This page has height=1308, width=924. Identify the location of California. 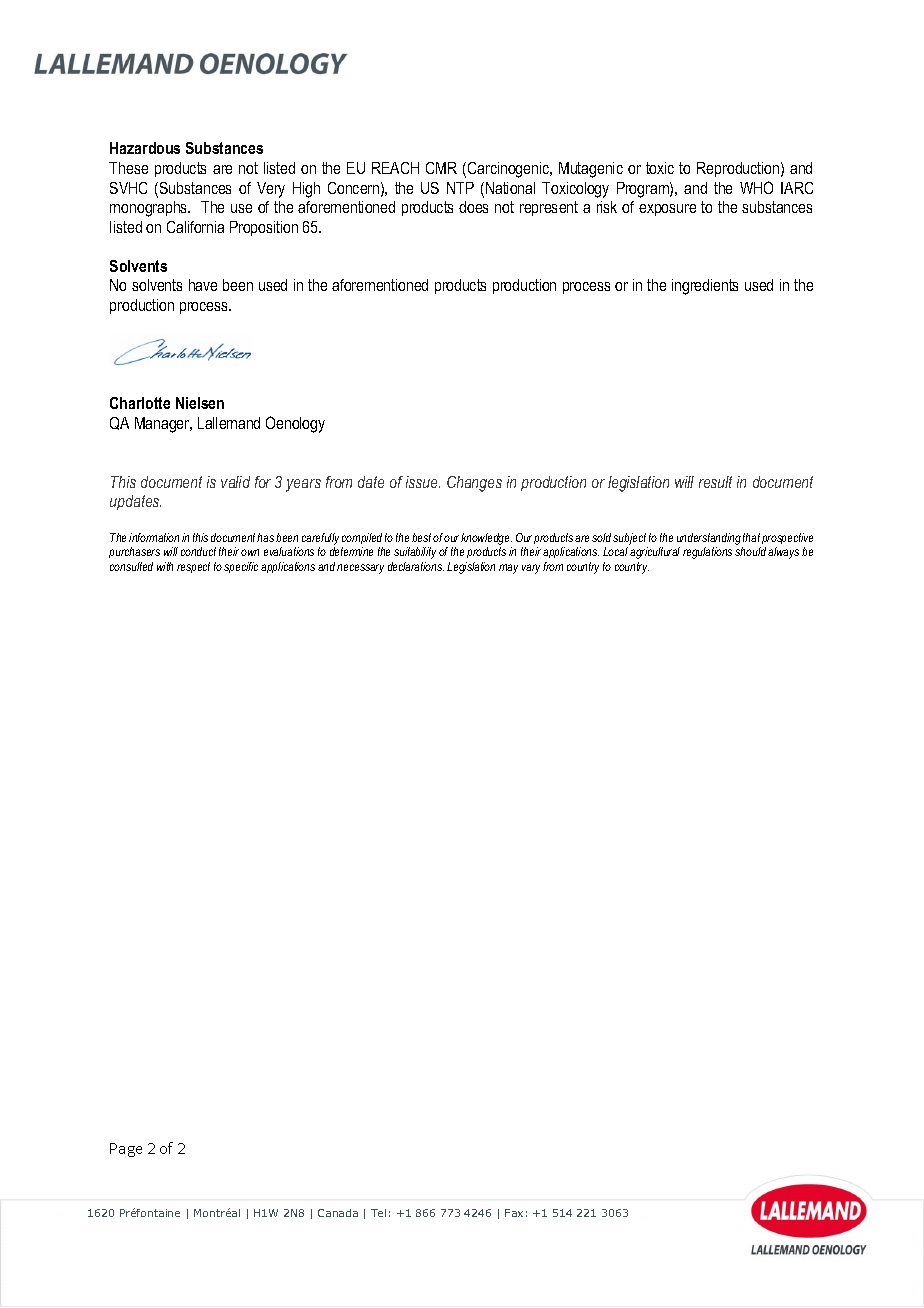
(195, 227).
